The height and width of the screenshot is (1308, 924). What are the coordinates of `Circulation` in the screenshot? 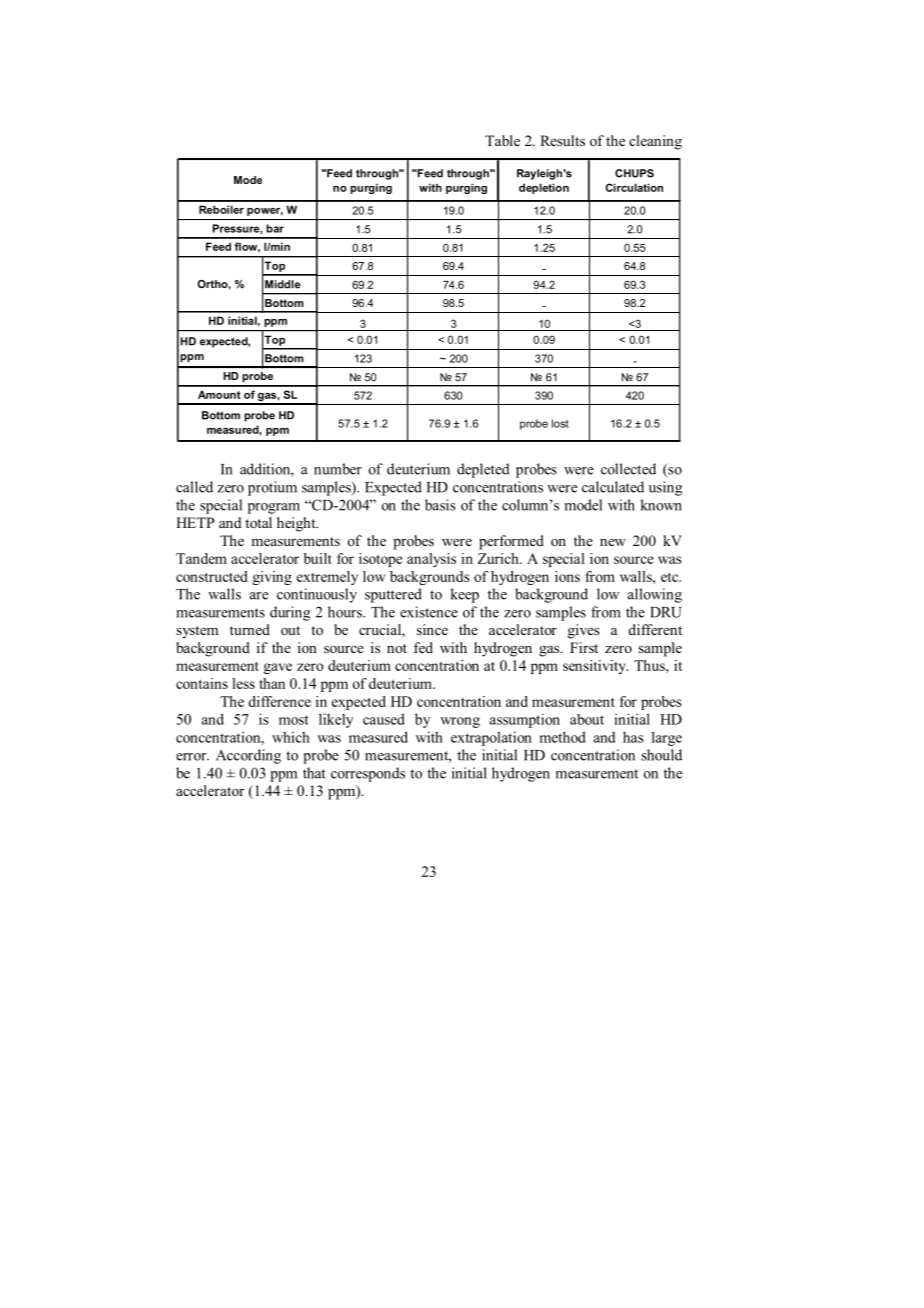 It's located at (634, 187).
